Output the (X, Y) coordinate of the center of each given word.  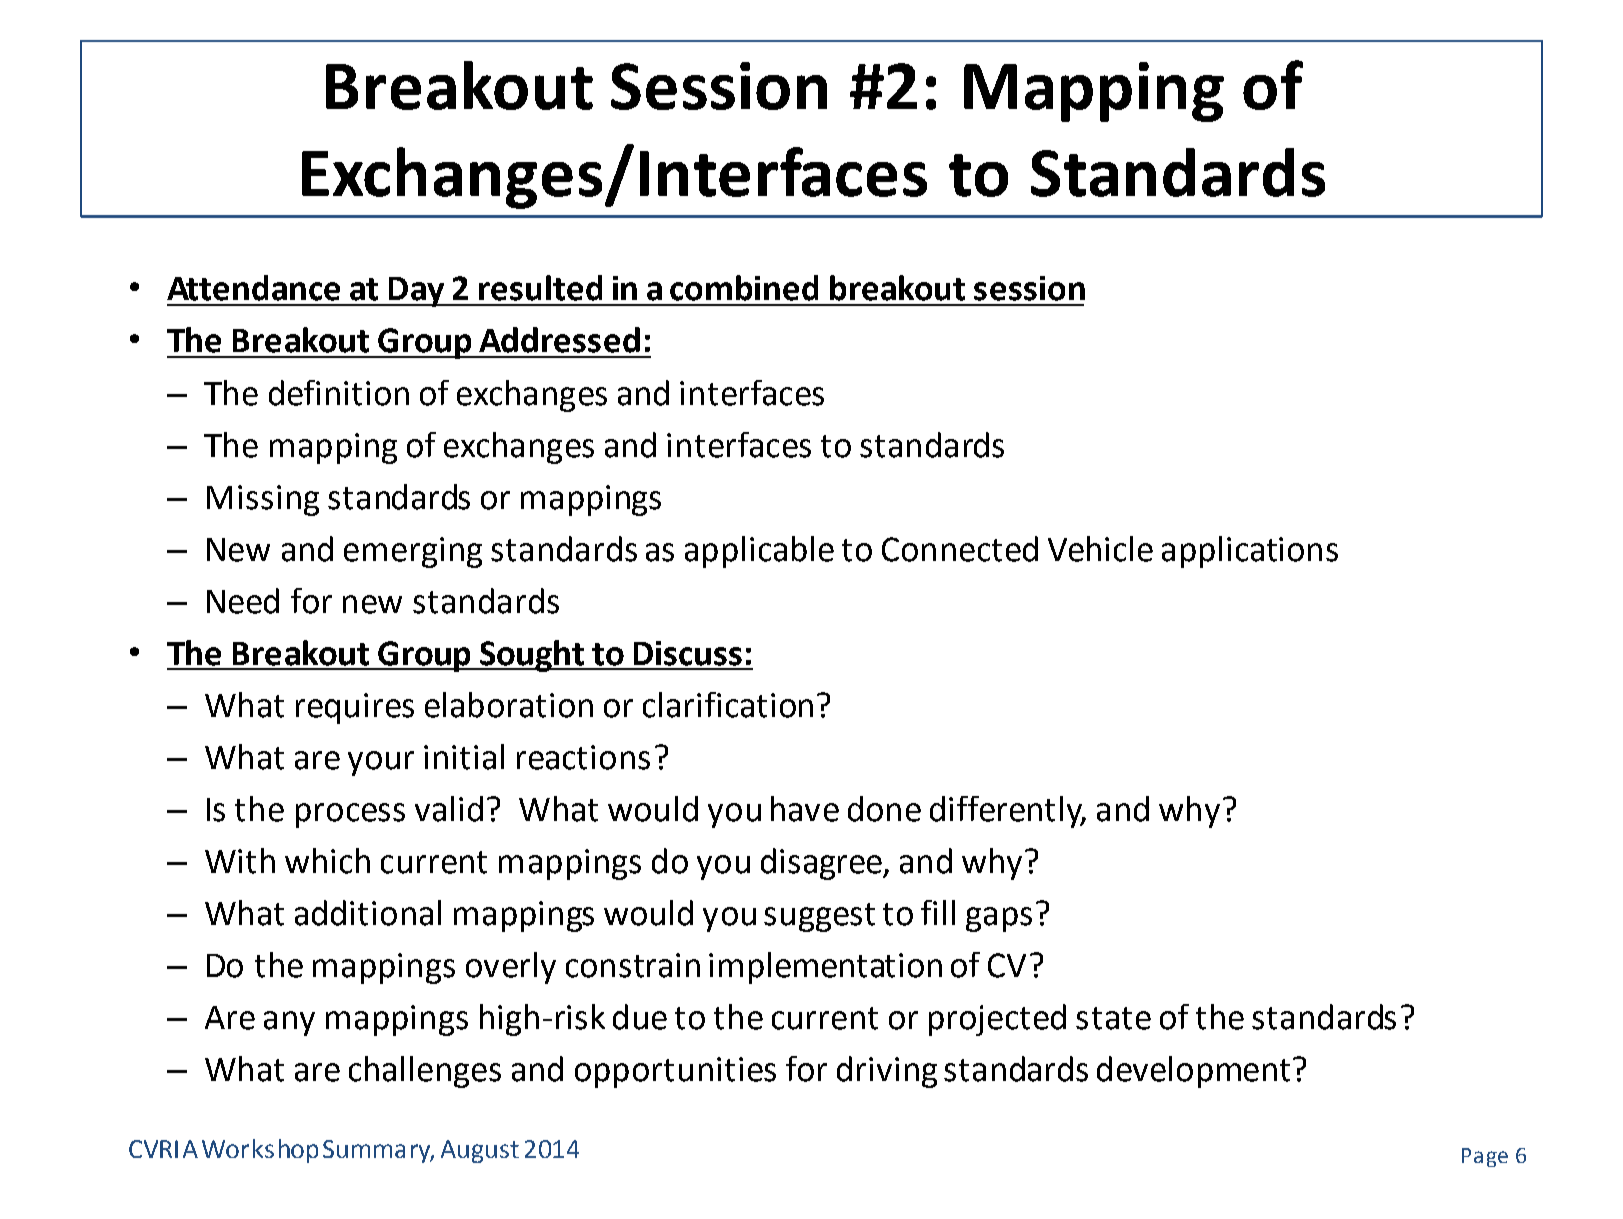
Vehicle (1100, 549)
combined (744, 288)
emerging (413, 552)
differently (1007, 812)
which (327, 861)
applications (1250, 552)
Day (416, 292)
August (480, 1151)
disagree (822, 864)
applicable (759, 552)
